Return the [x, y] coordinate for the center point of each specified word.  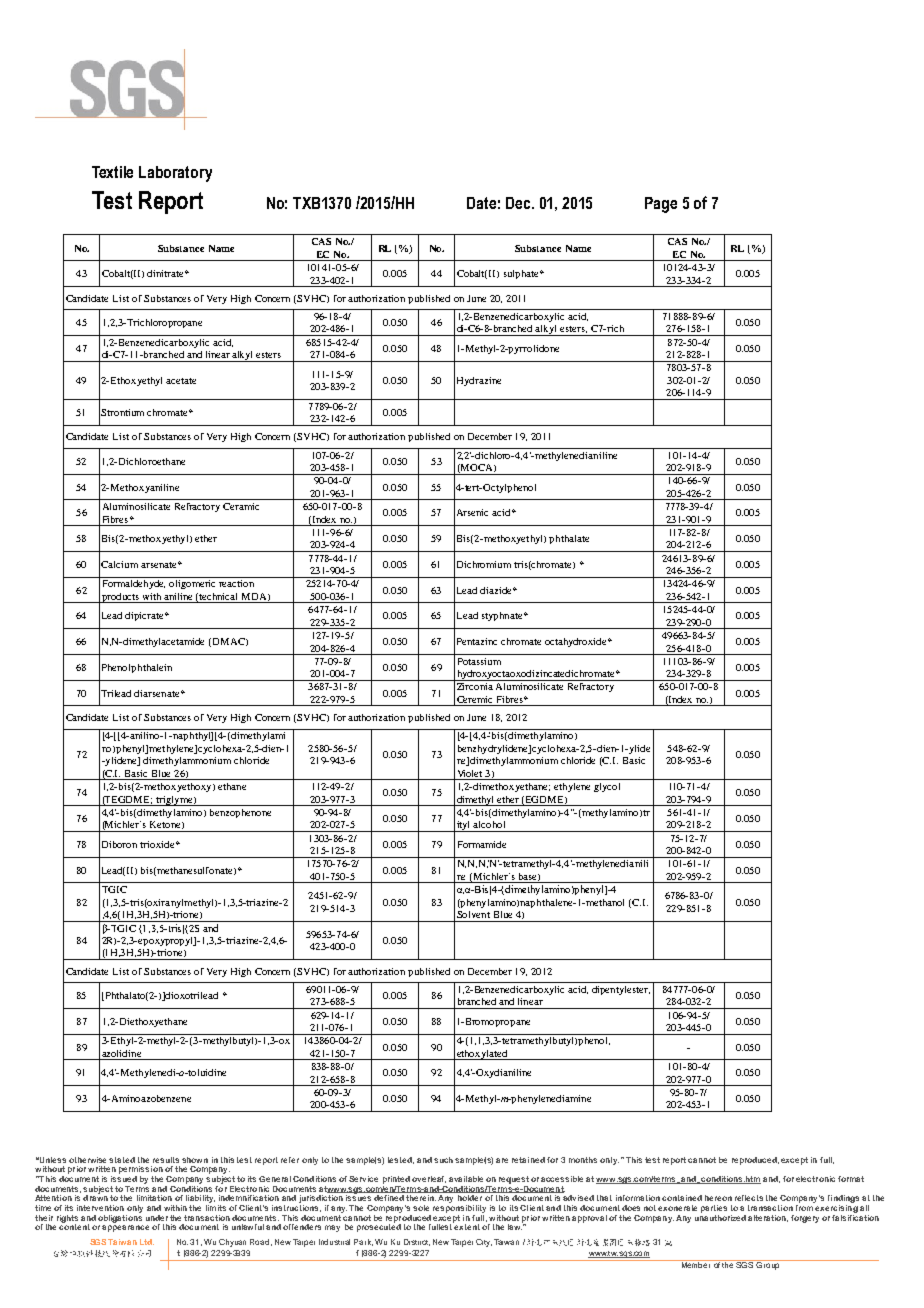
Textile [112, 172]
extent [466, 1226]
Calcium [119, 564]
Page [661, 205]
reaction [236, 583]
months [583, 1160]
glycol [607, 787]
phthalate [569, 539]
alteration [768, 1218]
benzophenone [240, 813]
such [443, 1160]
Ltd [147, 1242]
